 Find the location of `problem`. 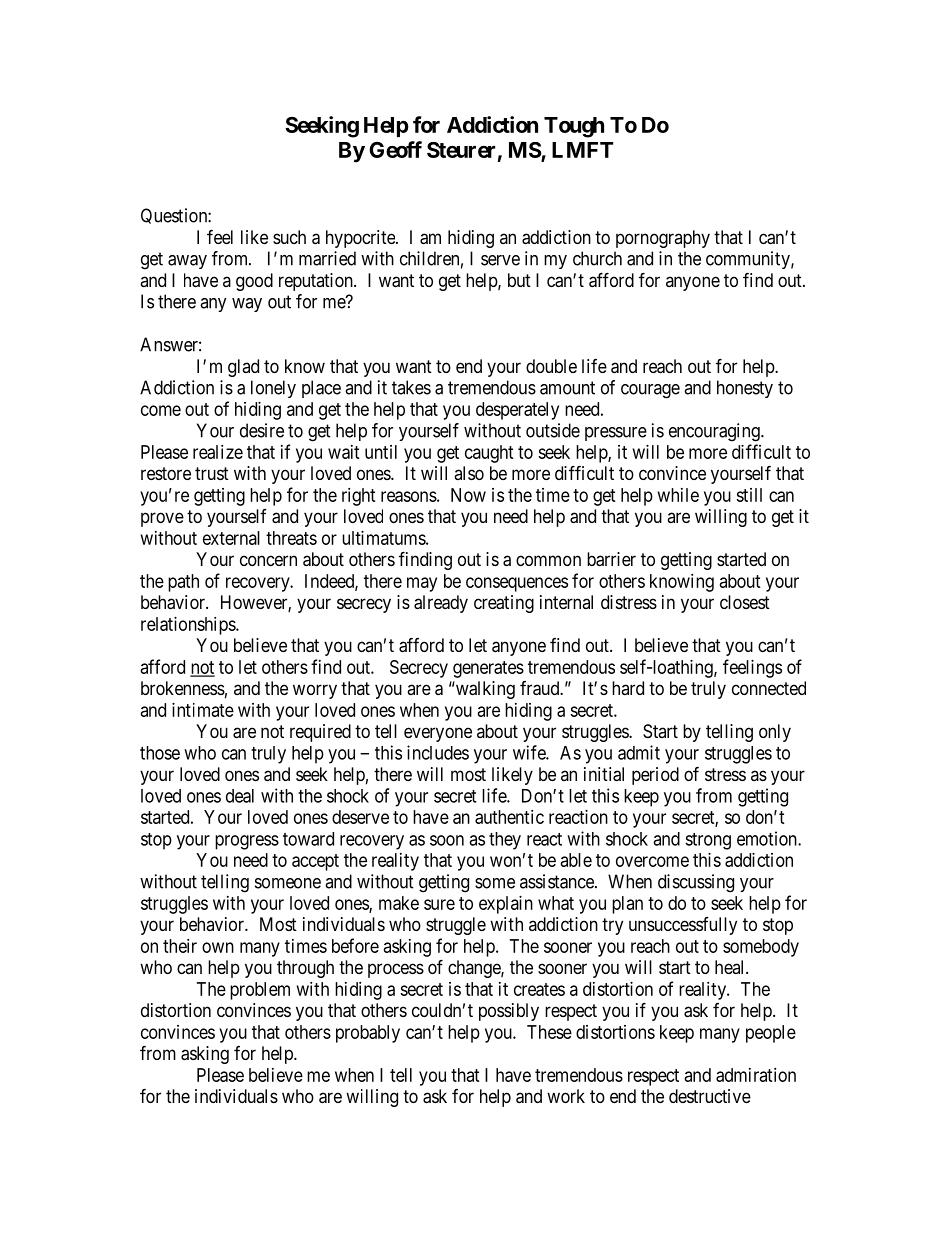

problem is located at coordinates (260, 991).
